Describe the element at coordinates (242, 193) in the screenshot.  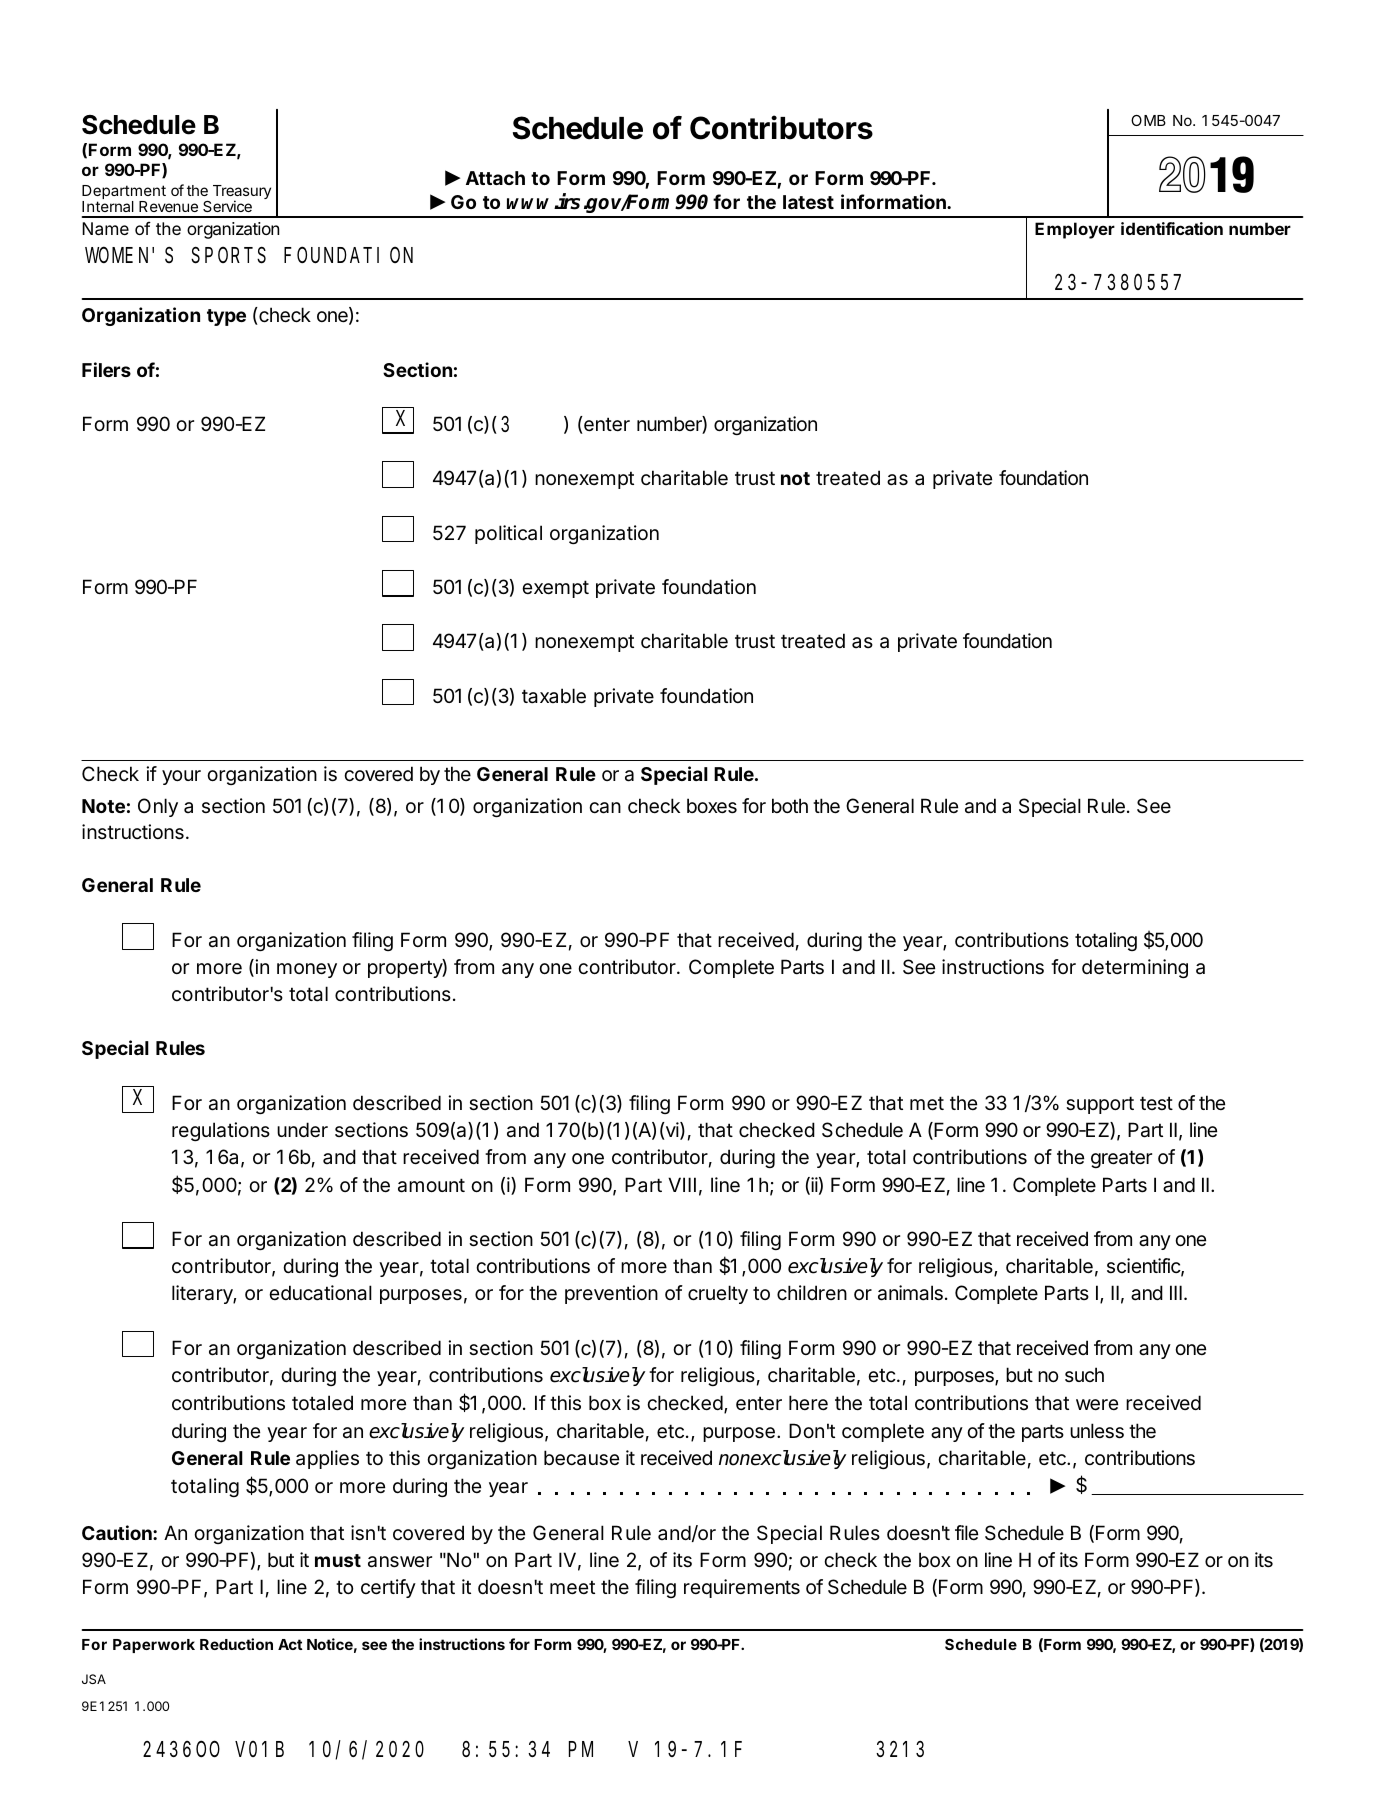
I see `Treasury` at that location.
